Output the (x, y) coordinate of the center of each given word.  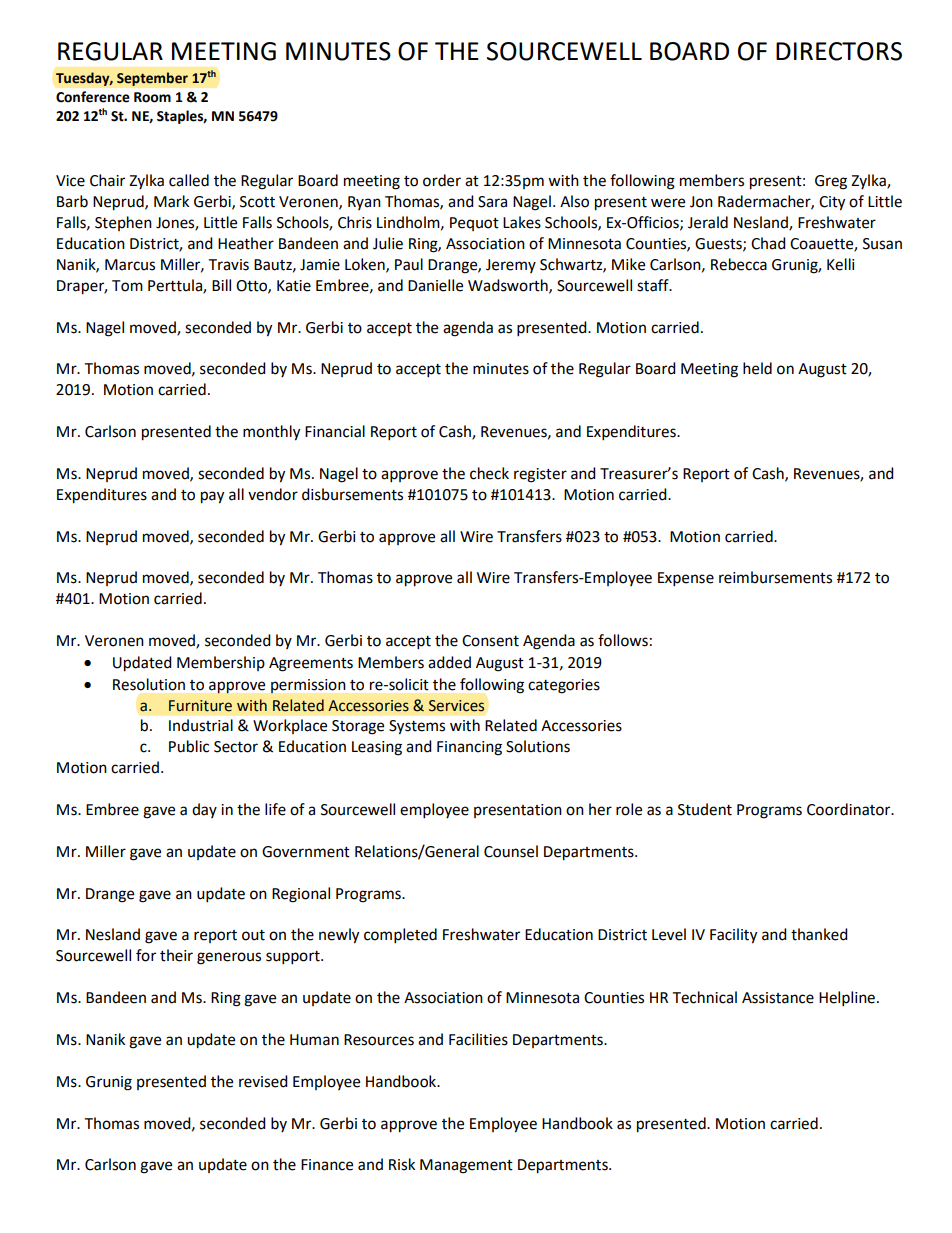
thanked (819, 934)
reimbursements (775, 577)
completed (400, 936)
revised (263, 1081)
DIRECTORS (839, 51)
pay (212, 497)
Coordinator (850, 809)
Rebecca (739, 264)
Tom (127, 286)
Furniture (200, 706)
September (152, 79)
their (176, 955)
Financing (469, 748)
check (489, 473)
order (442, 180)
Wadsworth (509, 286)
